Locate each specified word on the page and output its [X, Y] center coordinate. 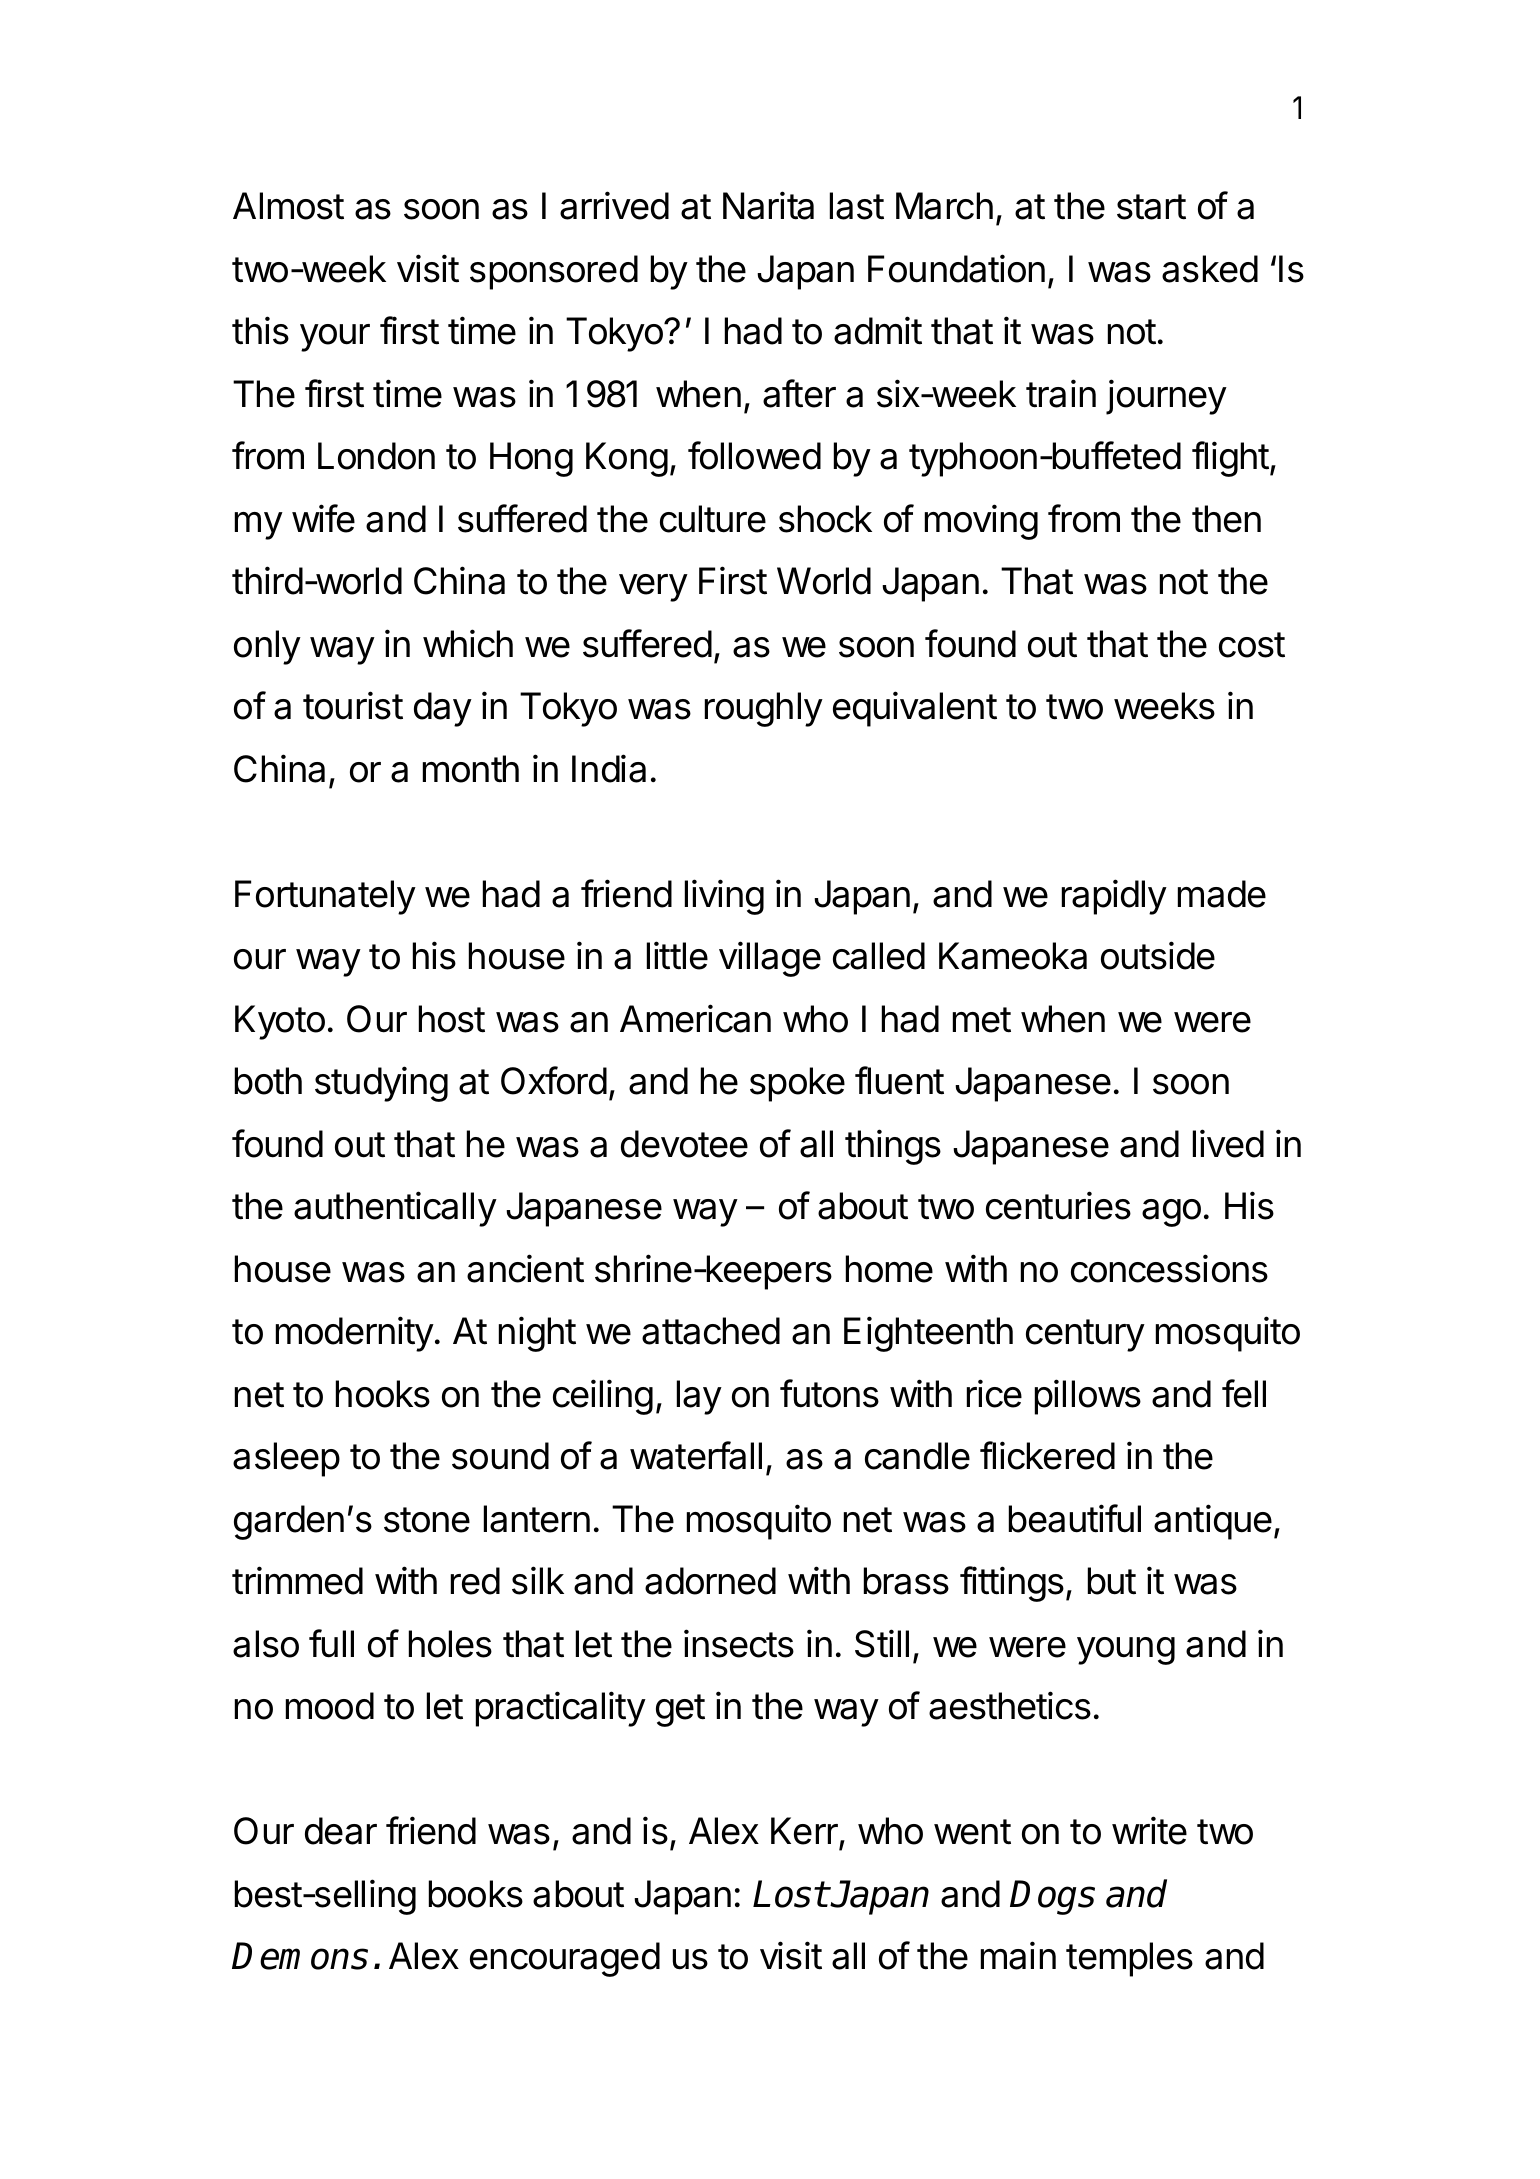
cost [1252, 645]
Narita [768, 205]
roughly [764, 709]
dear [341, 1831]
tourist [353, 705]
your [335, 338]
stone [427, 1520]
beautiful [1075, 1518]
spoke [797, 1084]
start [1151, 207]
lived [1228, 1143]
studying [381, 1084]
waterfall [696, 1455]
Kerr [805, 1832]
